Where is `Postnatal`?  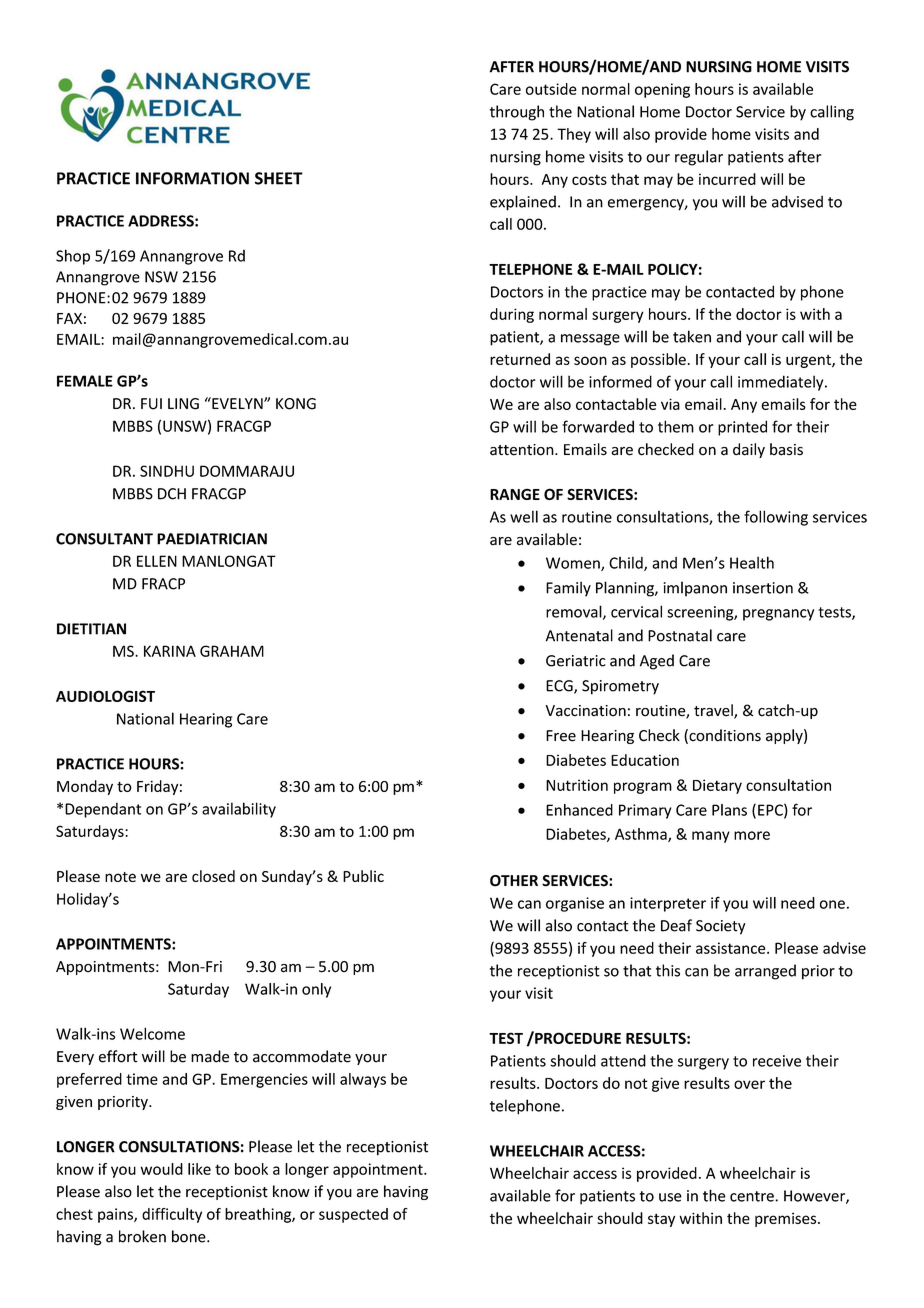
Postnatal is located at coordinates (680, 635).
